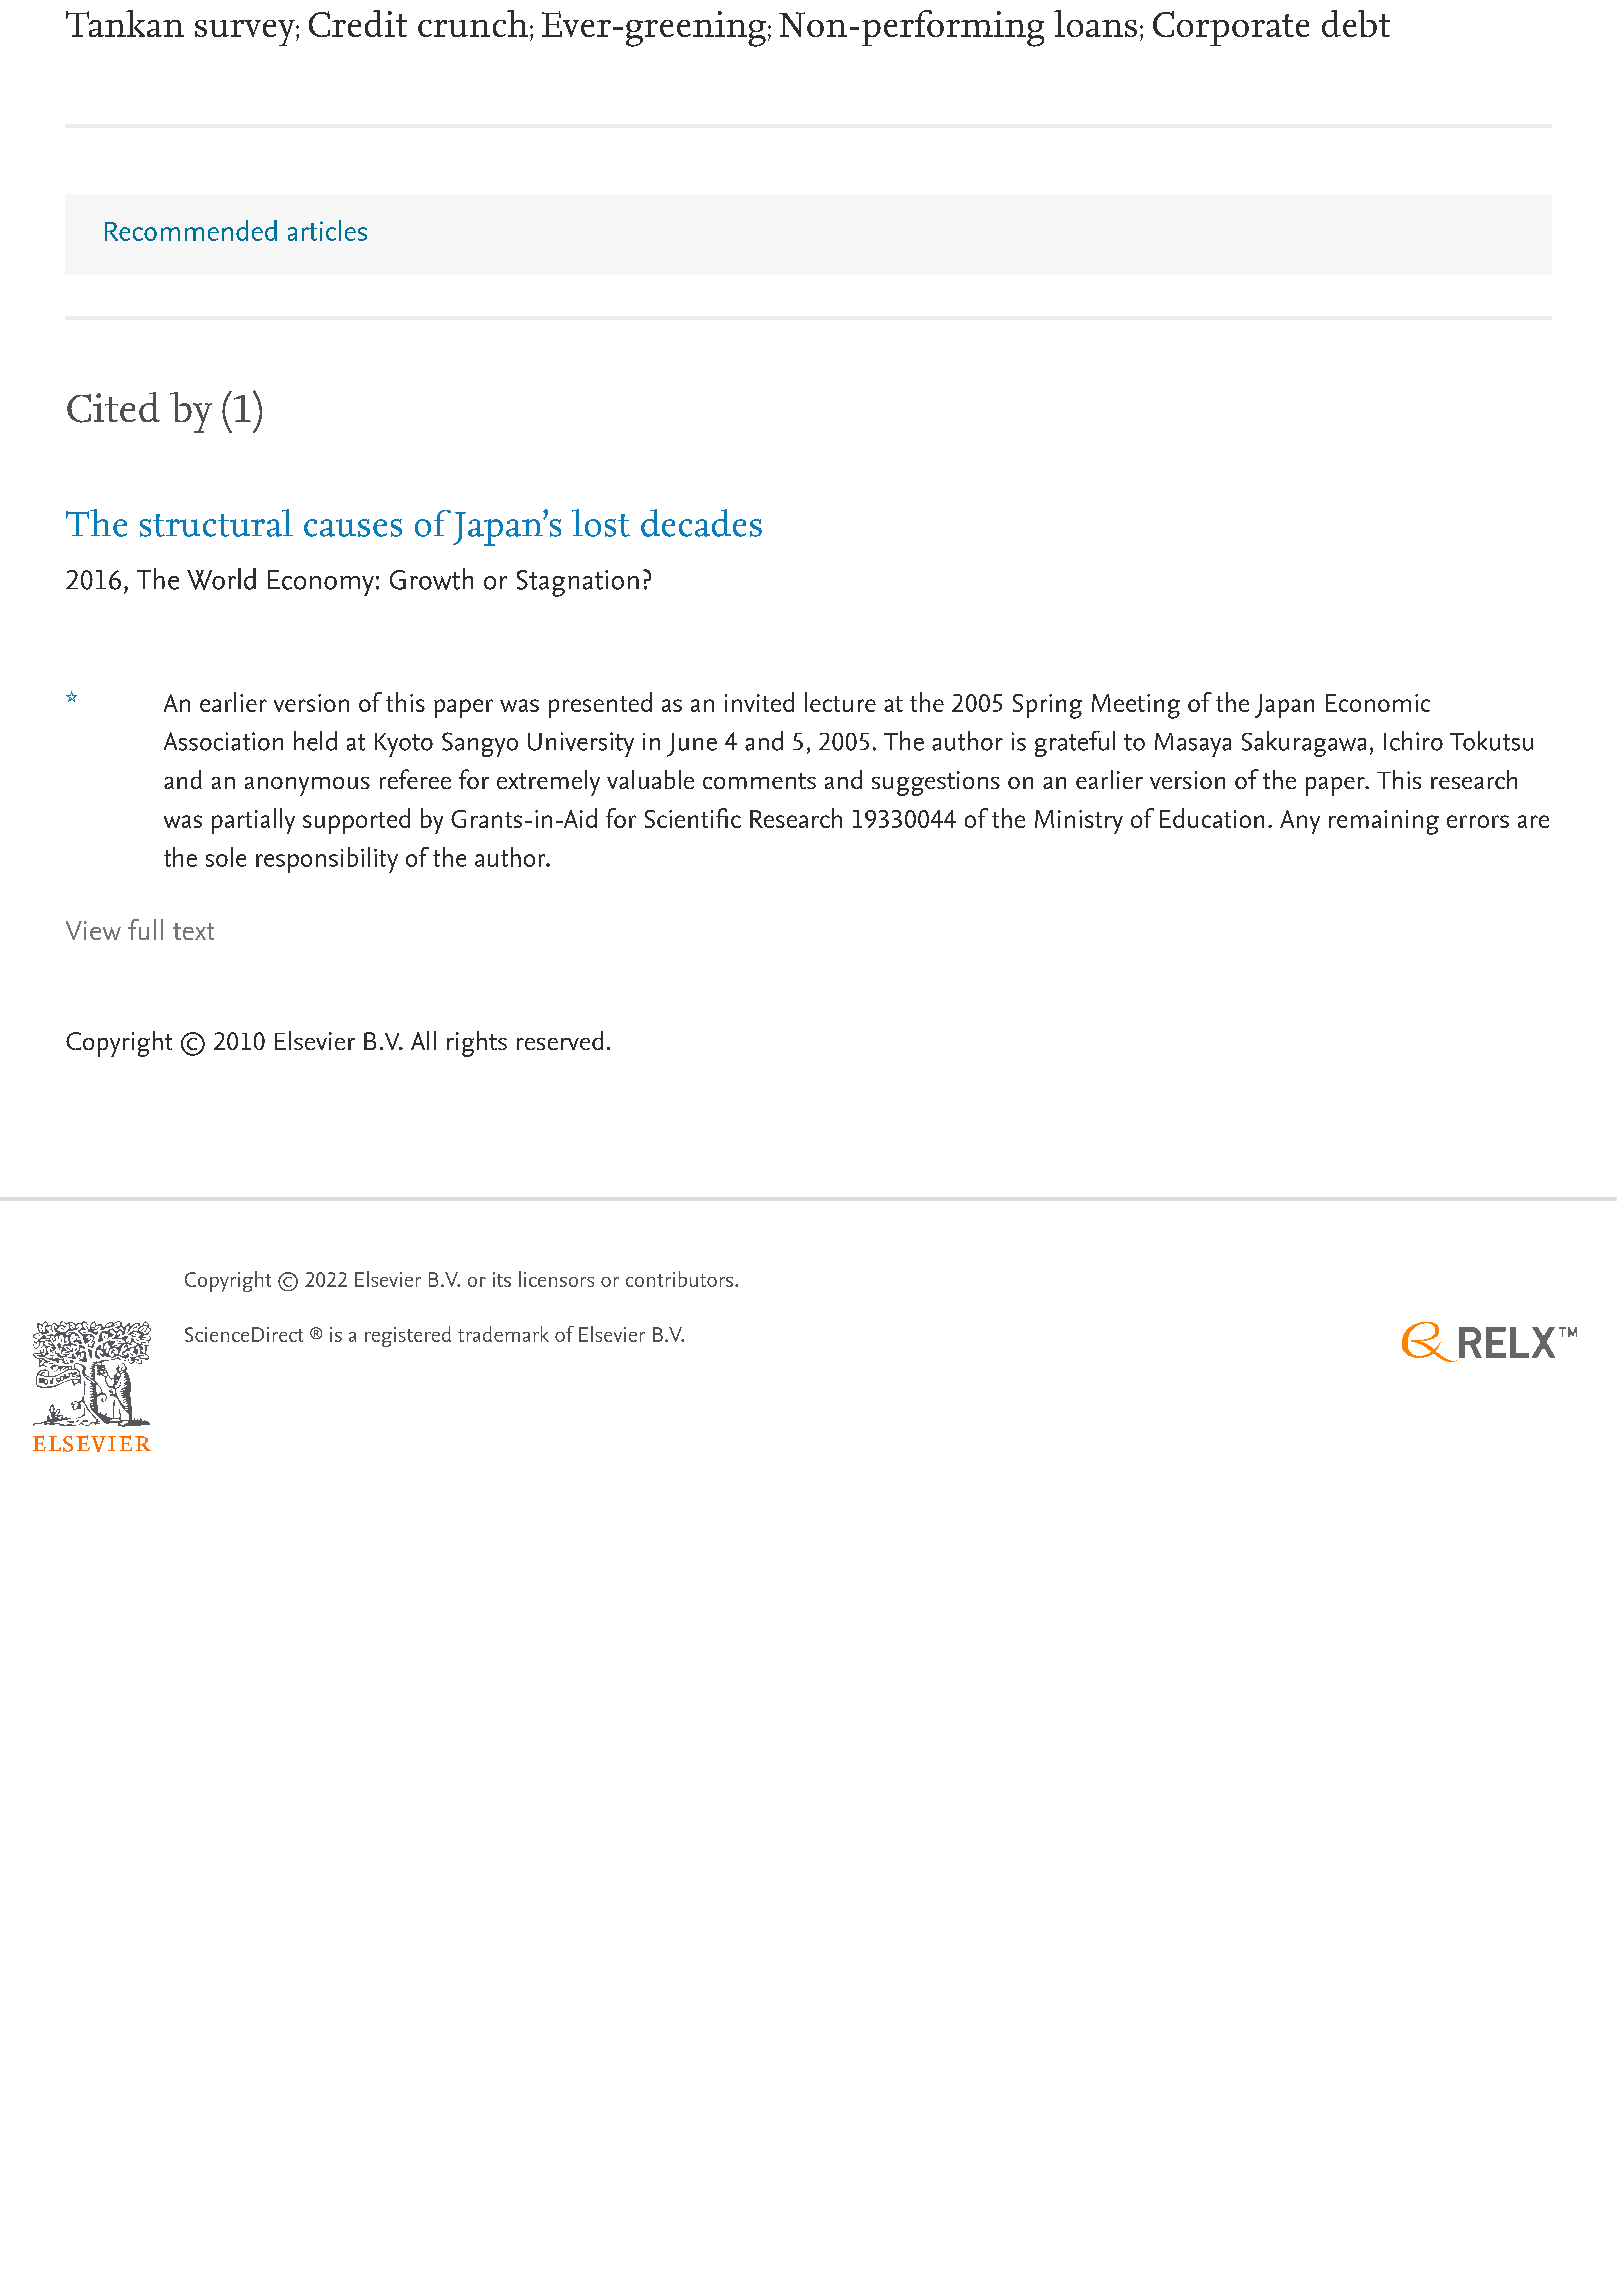  I want to click on debt, so click(1356, 23).
